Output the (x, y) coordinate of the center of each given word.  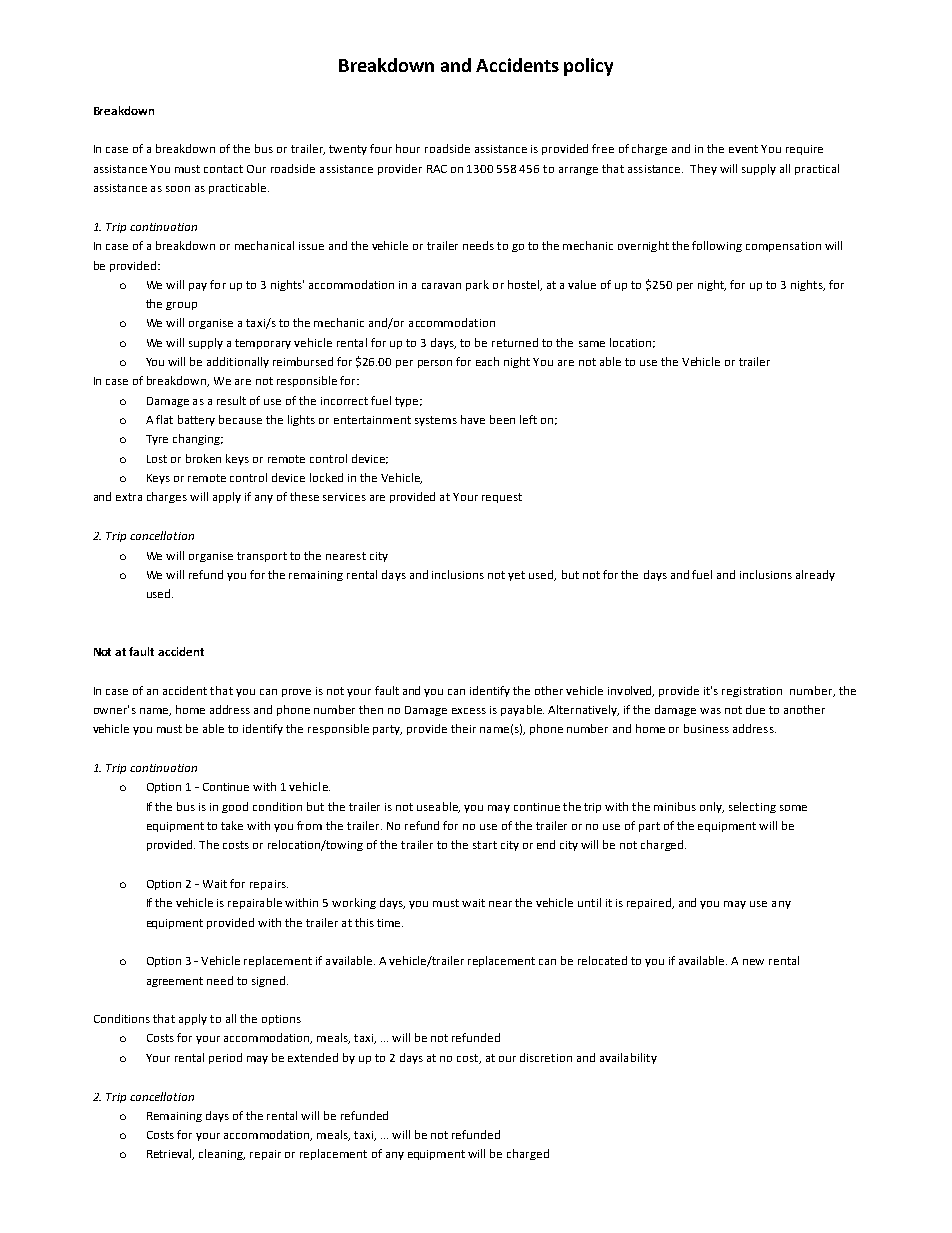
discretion (546, 1057)
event (743, 149)
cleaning (222, 1154)
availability (628, 1058)
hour (408, 148)
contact (223, 169)
